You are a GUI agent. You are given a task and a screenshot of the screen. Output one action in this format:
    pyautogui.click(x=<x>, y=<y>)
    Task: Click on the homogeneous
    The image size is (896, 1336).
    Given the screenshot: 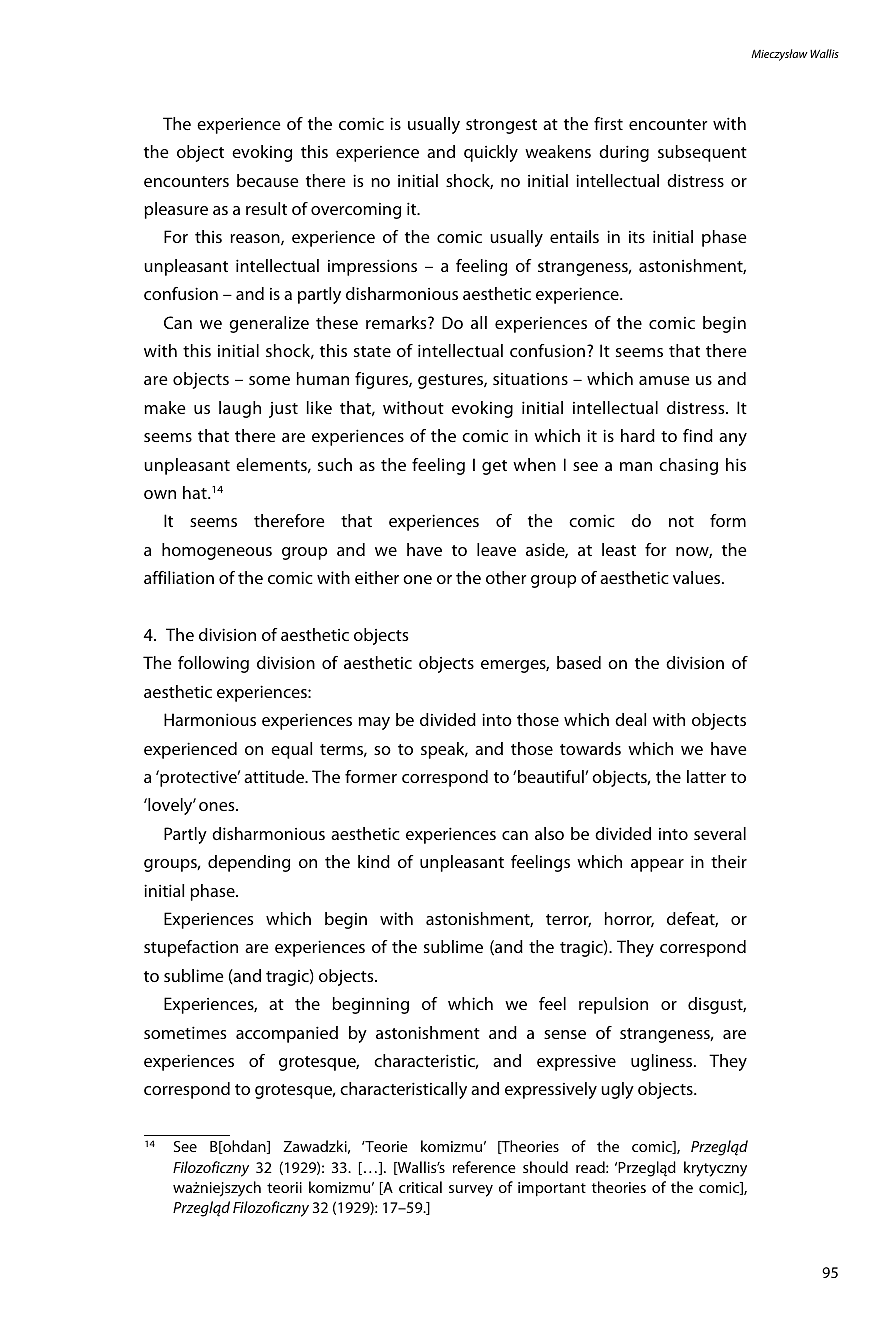 What is the action you would take?
    pyautogui.click(x=217, y=551)
